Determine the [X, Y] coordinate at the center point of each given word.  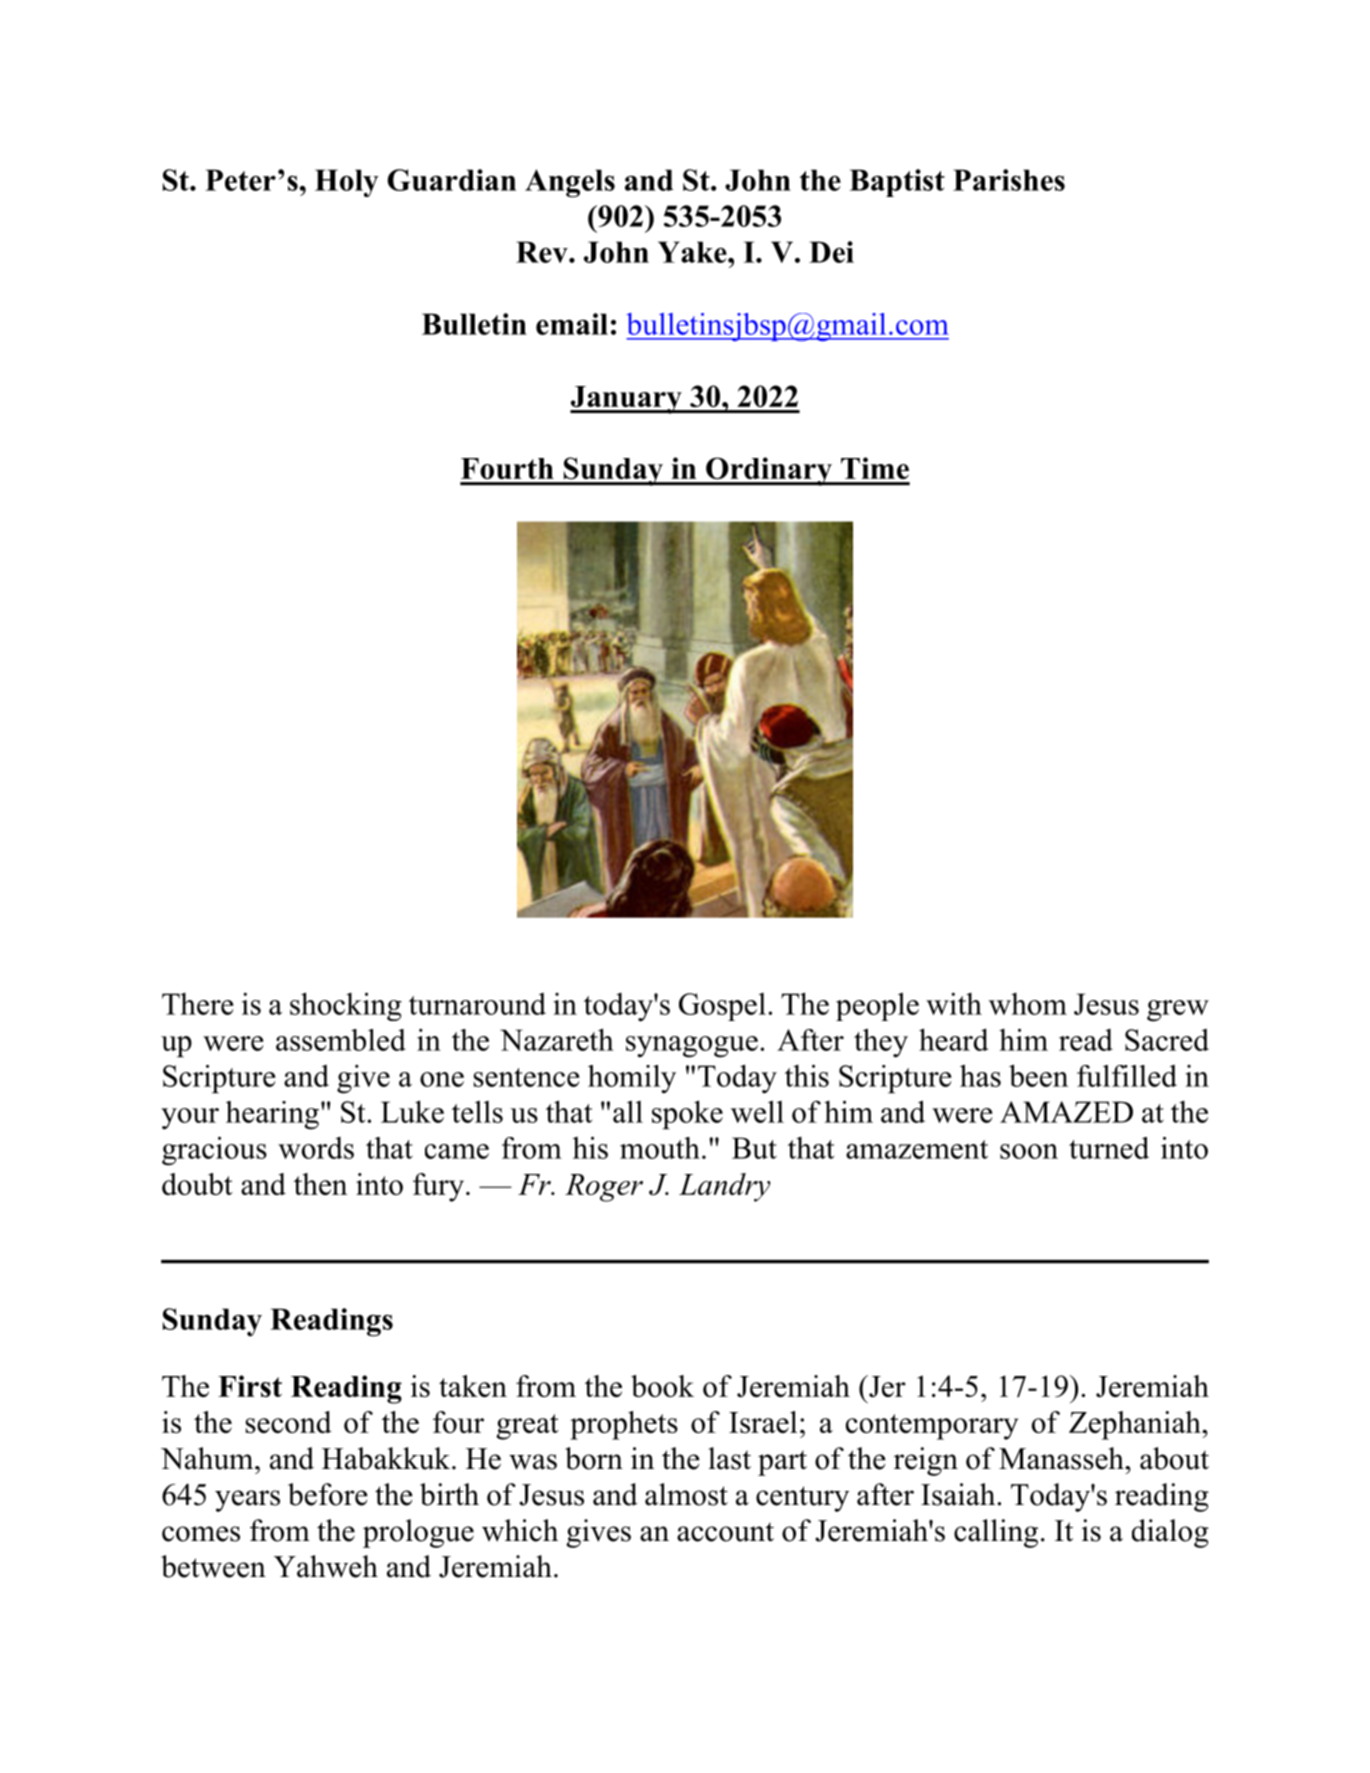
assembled [341, 1040]
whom [1028, 1004]
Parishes [1009, 180]
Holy [347, 183]
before [328, 1494]
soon [1029, 1151]
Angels [570, 183]
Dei [831, 252]
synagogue [692, 1047]
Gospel [722, 1007]
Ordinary [769, 471]
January [627, 400]
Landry [724, 1187]
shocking [346, 1006]
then [320, 1184]
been [1038, 1075]
